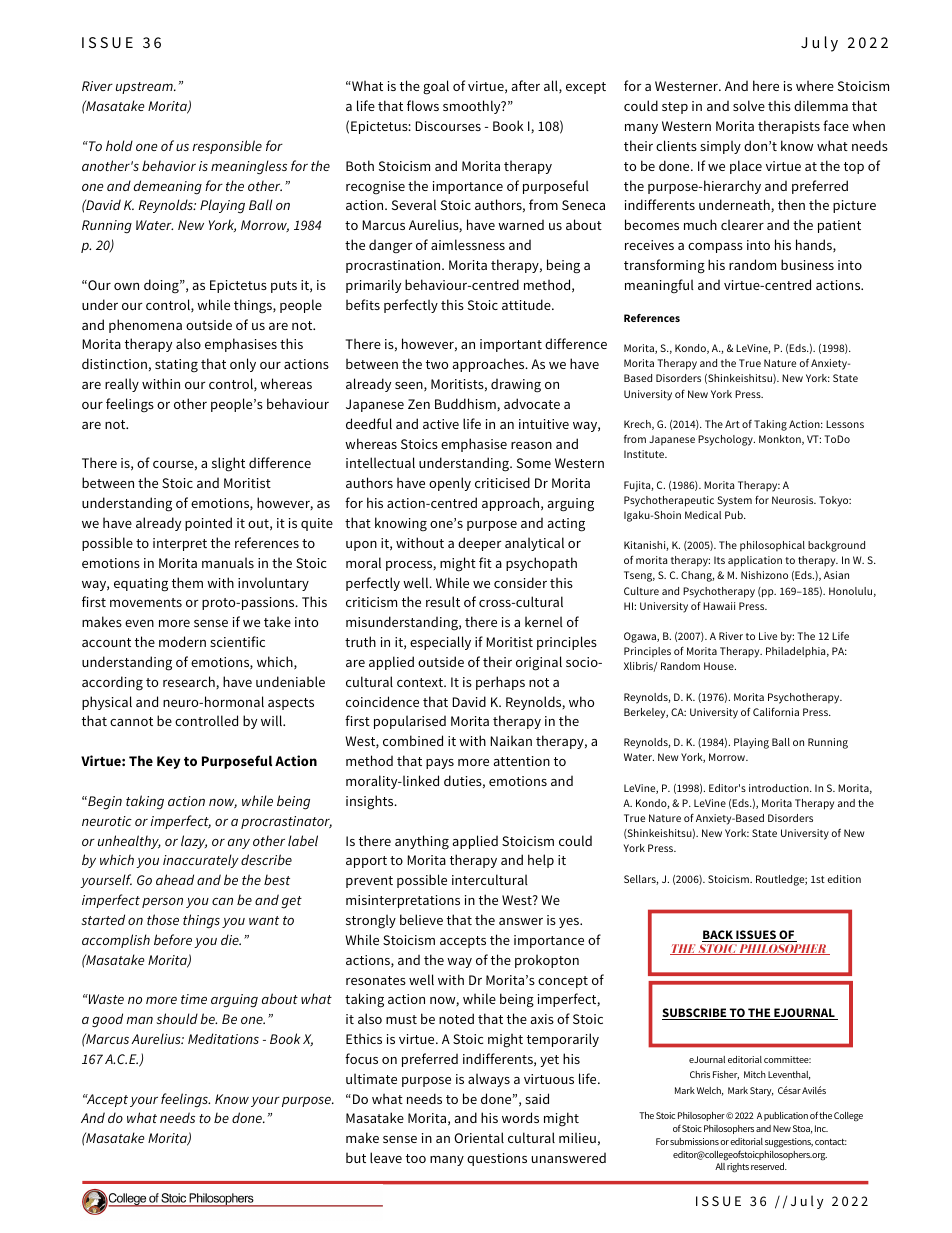 This screenshot has width=952, height=1233. Describe the element at coordinates (768, 636) in the screenshot. I see `Live` at that location.
